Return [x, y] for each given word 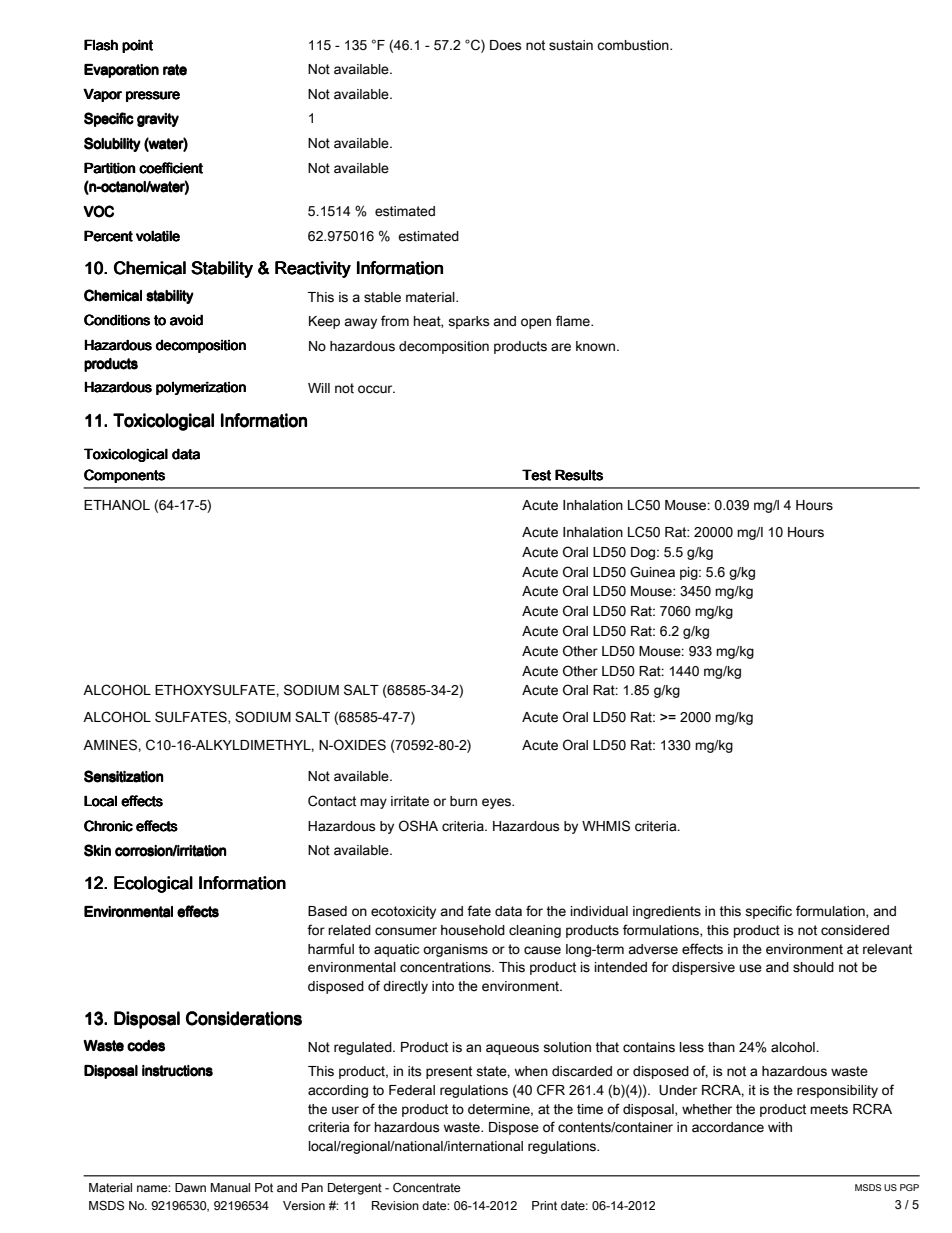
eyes [497, 803]
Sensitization [123, 776]
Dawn [190, 1187]
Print [544, 1205]
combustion [634, 45]
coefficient [171, 168]
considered [855, 930]
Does [506, 45]
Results [579, 475]
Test [536, 475]
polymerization [201, 388]
